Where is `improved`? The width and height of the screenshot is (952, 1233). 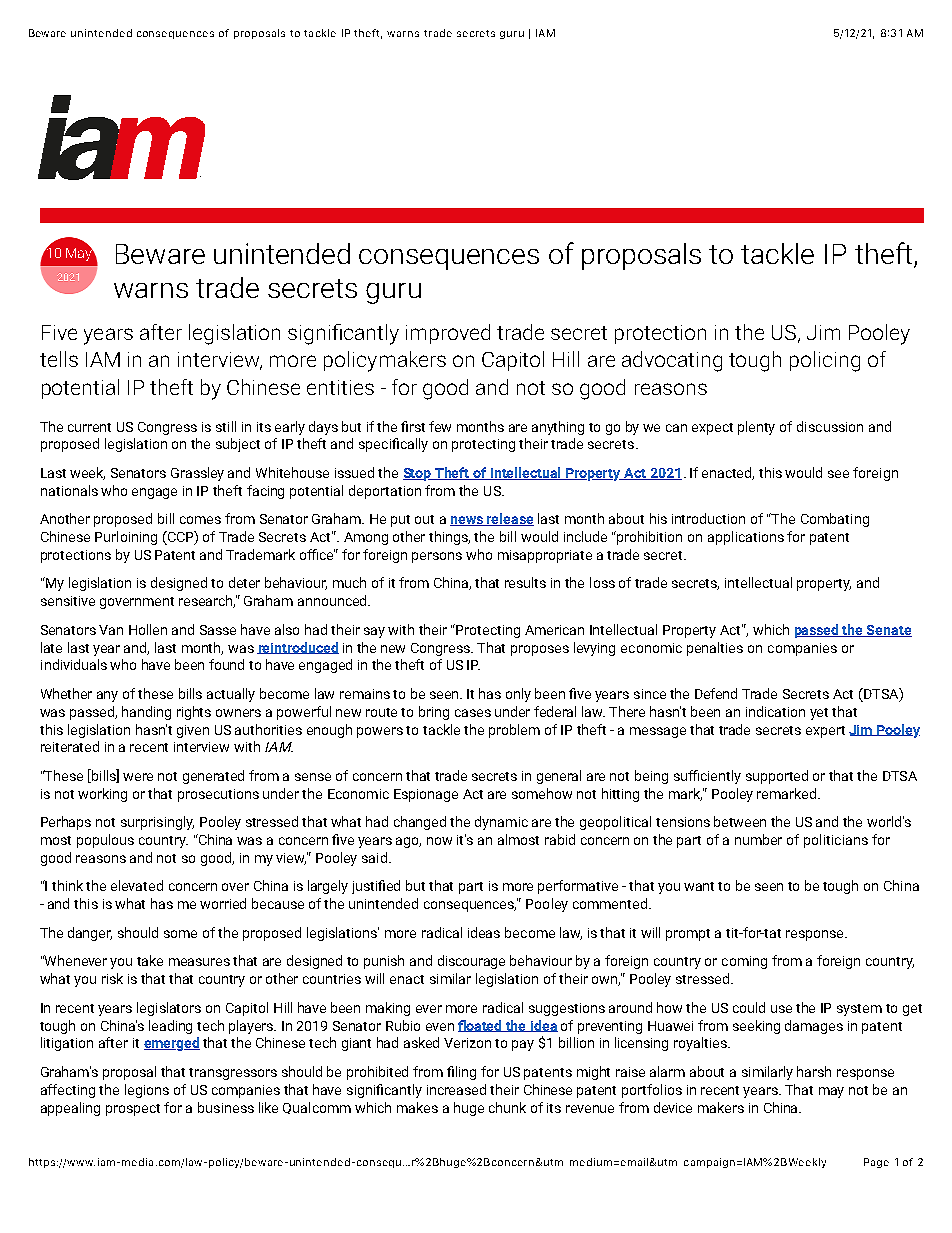
improved is located at coordinates (448, 334).
